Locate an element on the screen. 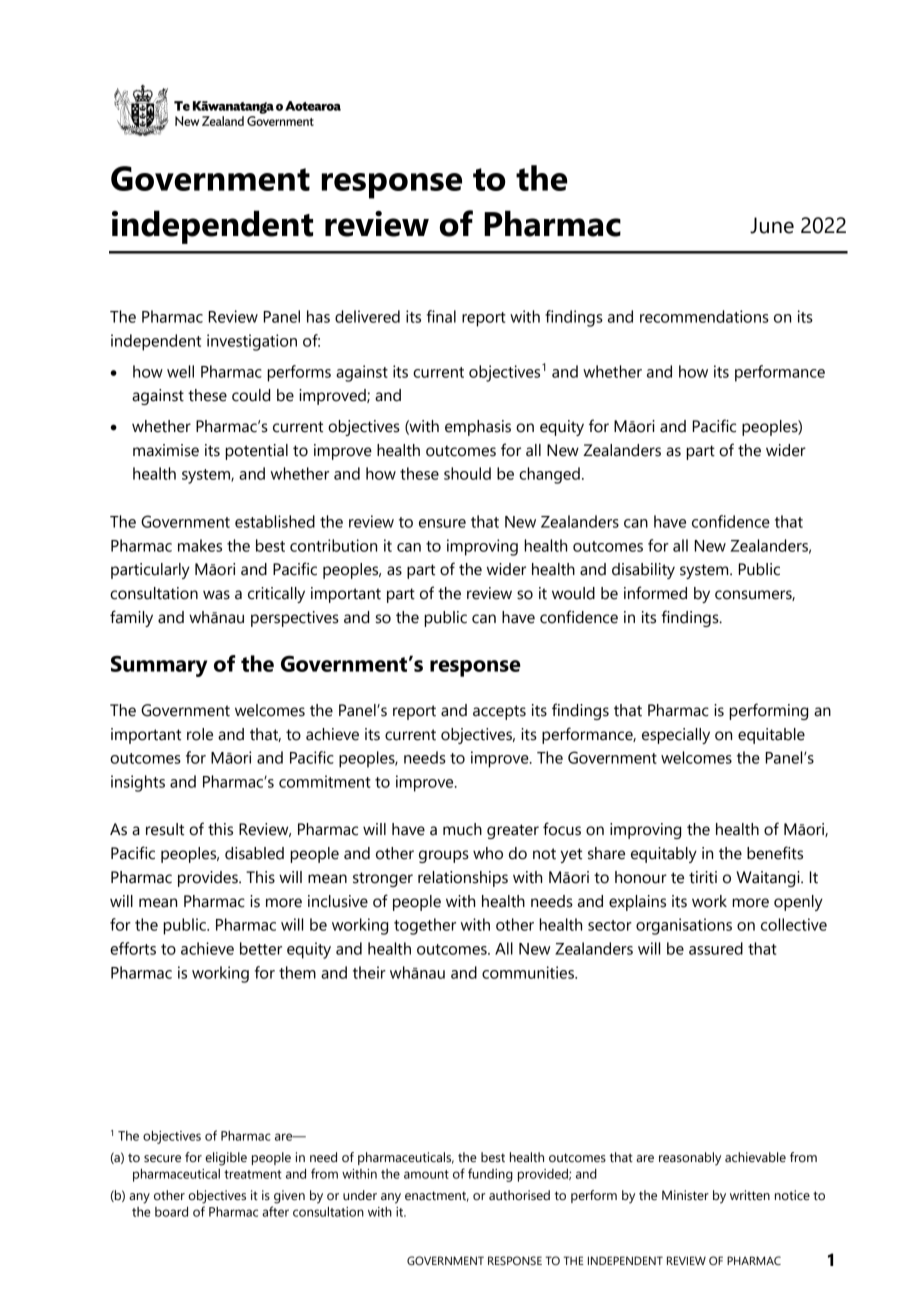  disability is located at coordinates (643, 571).
